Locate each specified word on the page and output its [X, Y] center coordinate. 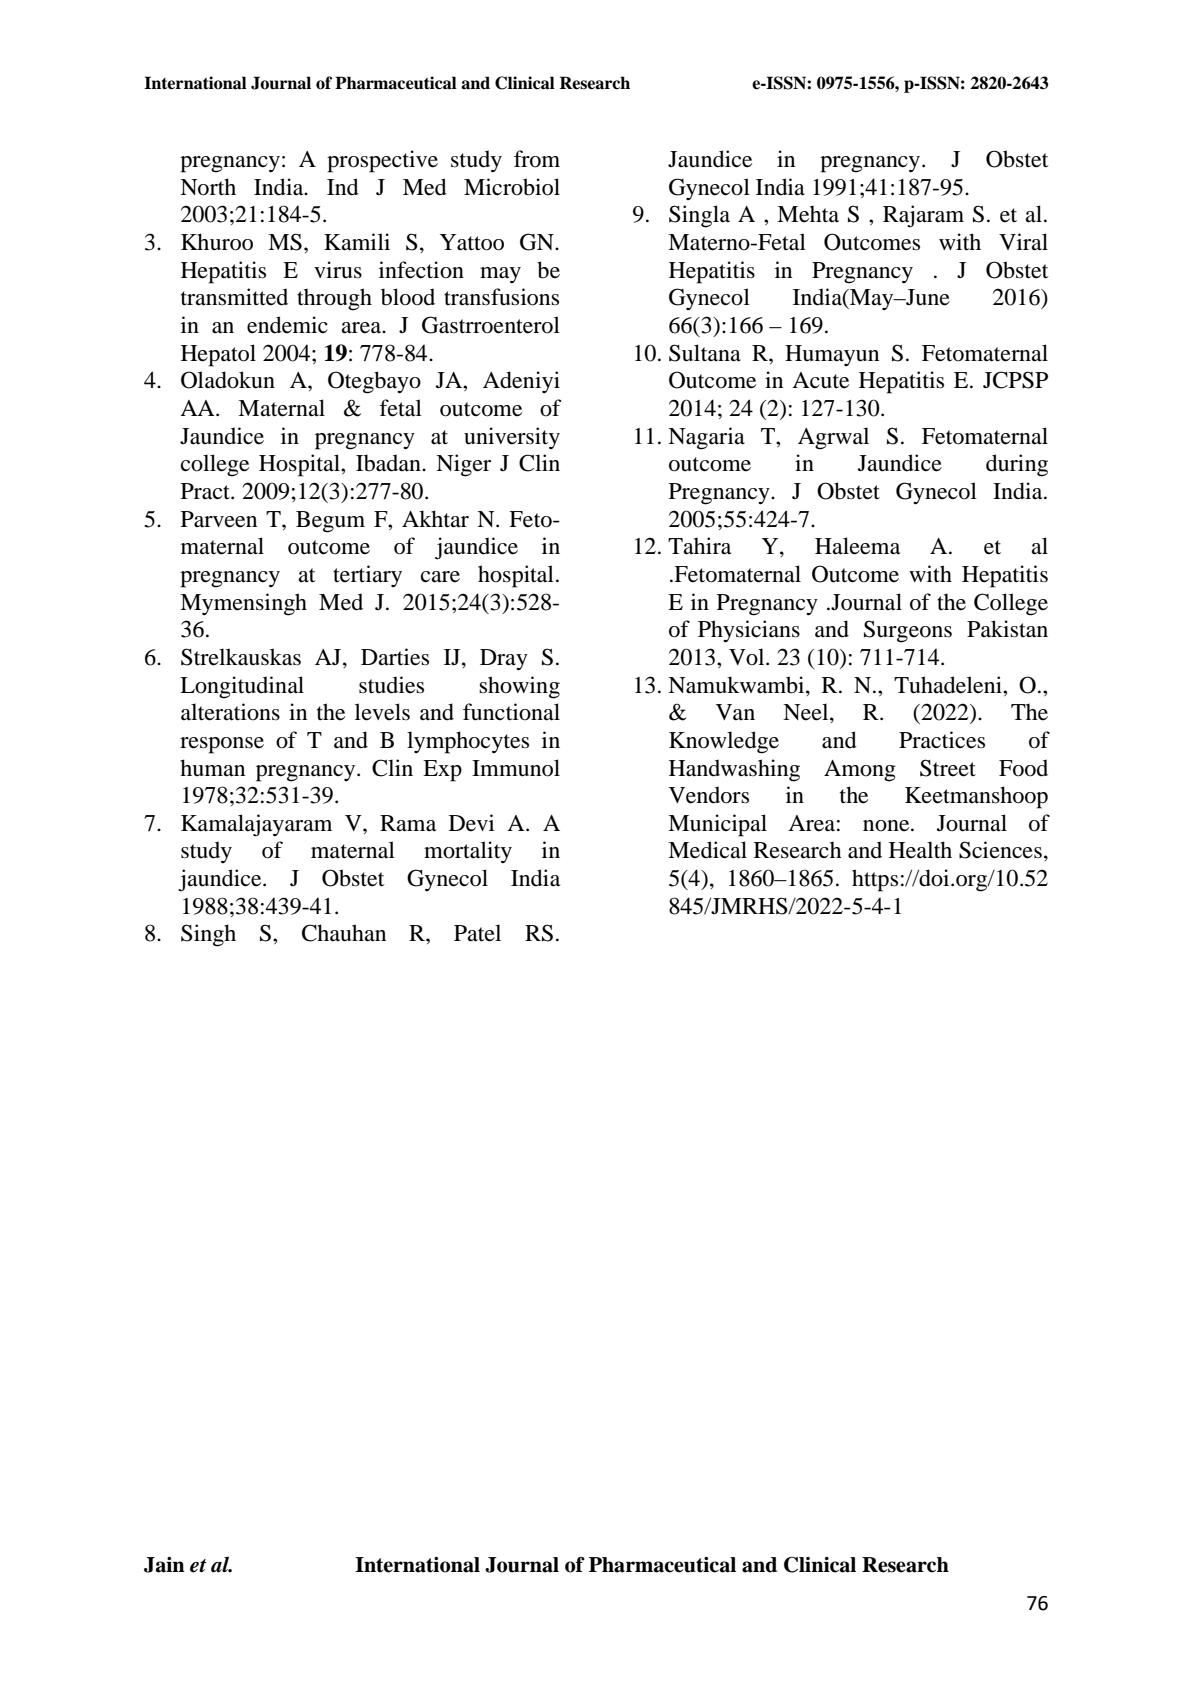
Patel [477, 933]
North [208, 187]
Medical [707, 850]
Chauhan [344, 933]
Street [948, 768]
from [537, 159]
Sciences [1000, 850]
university [512, 438]
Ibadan [389, 463]
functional [511, 712]
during [1017, 465]
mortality [468, 852]
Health [920, 850]
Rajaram [923, 216]
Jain [164, 1565]
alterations [230, 712]
